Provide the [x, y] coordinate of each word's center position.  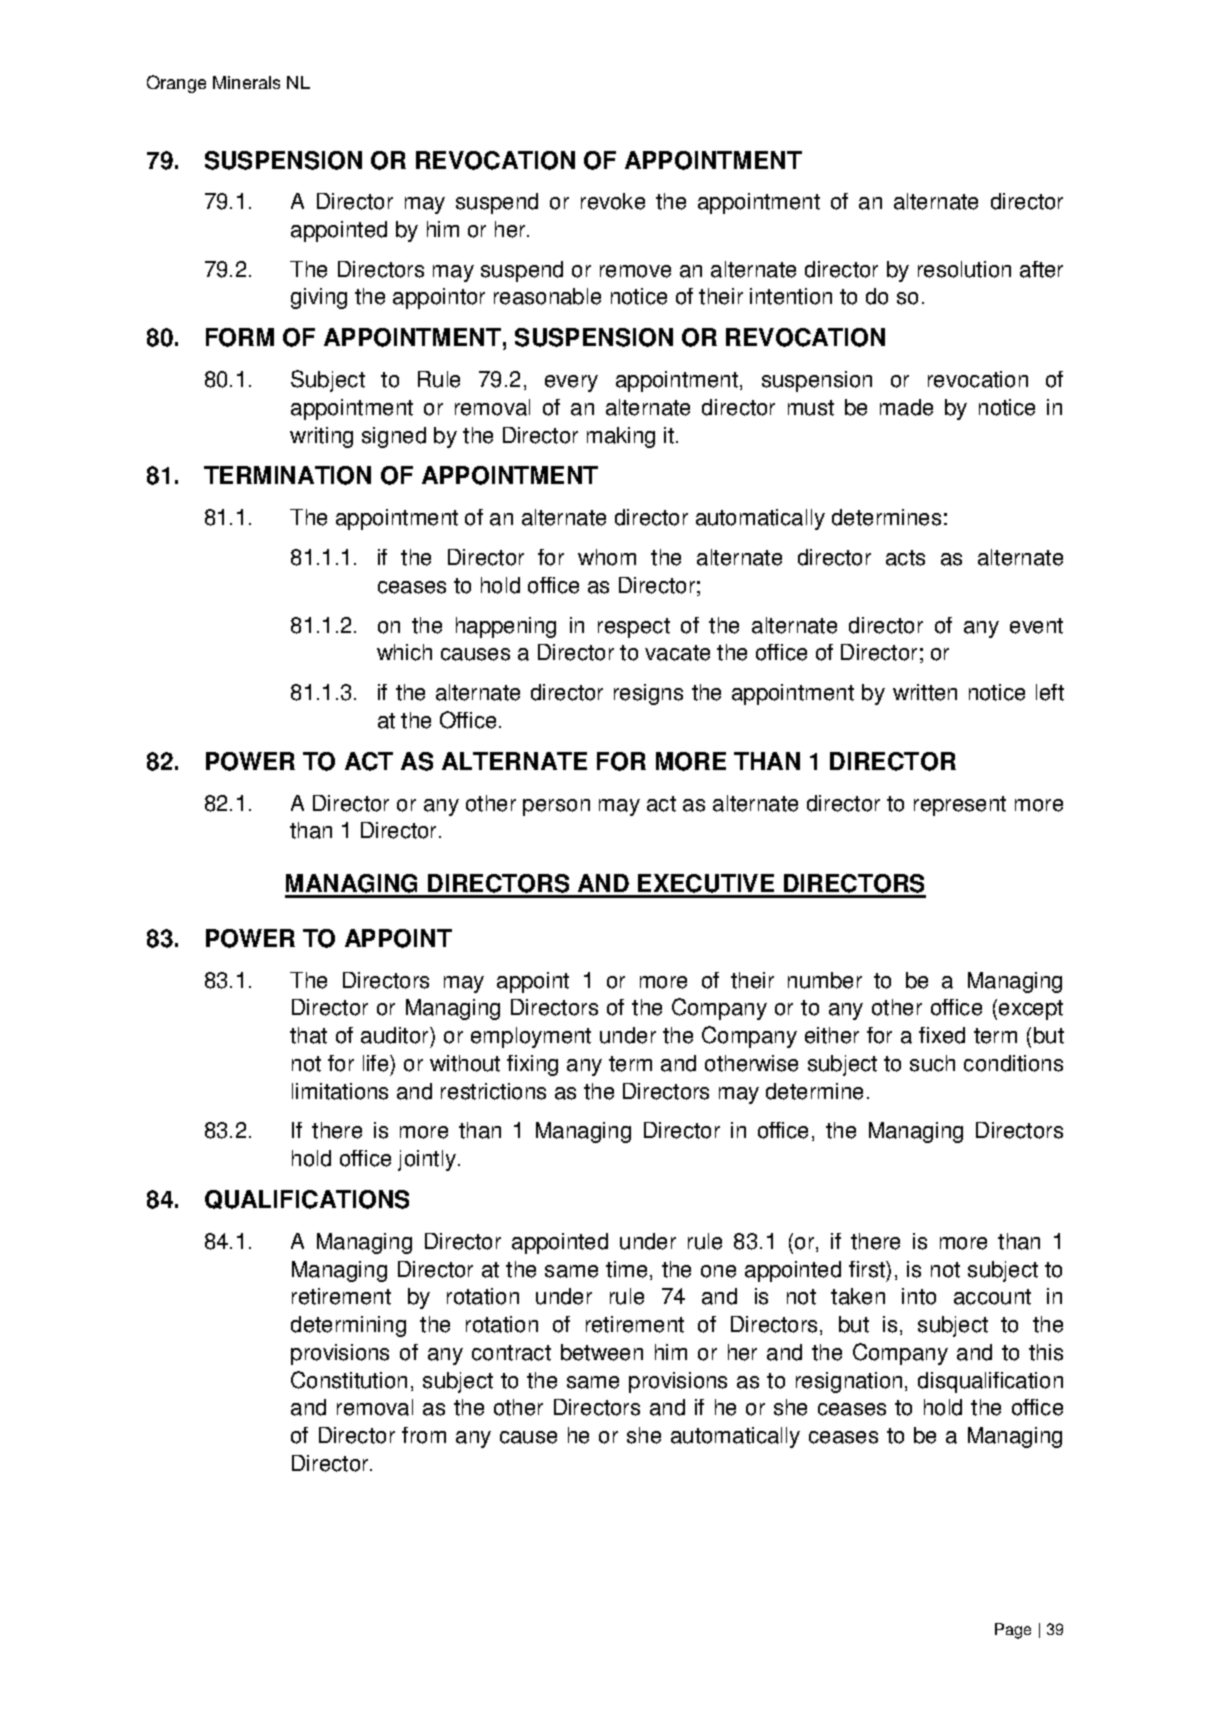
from [424, 1435]
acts [905, 558]
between [602, 1352]
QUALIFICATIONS [307, 1199]
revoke [613, 201]
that [308, 1035]
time [628, 1270]
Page [1013, 1631]
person [556, 807]
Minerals [246, 82]
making [621, 437]
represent [960, 806]
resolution [964, 269]
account [992, 1297]
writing [321, 437]
